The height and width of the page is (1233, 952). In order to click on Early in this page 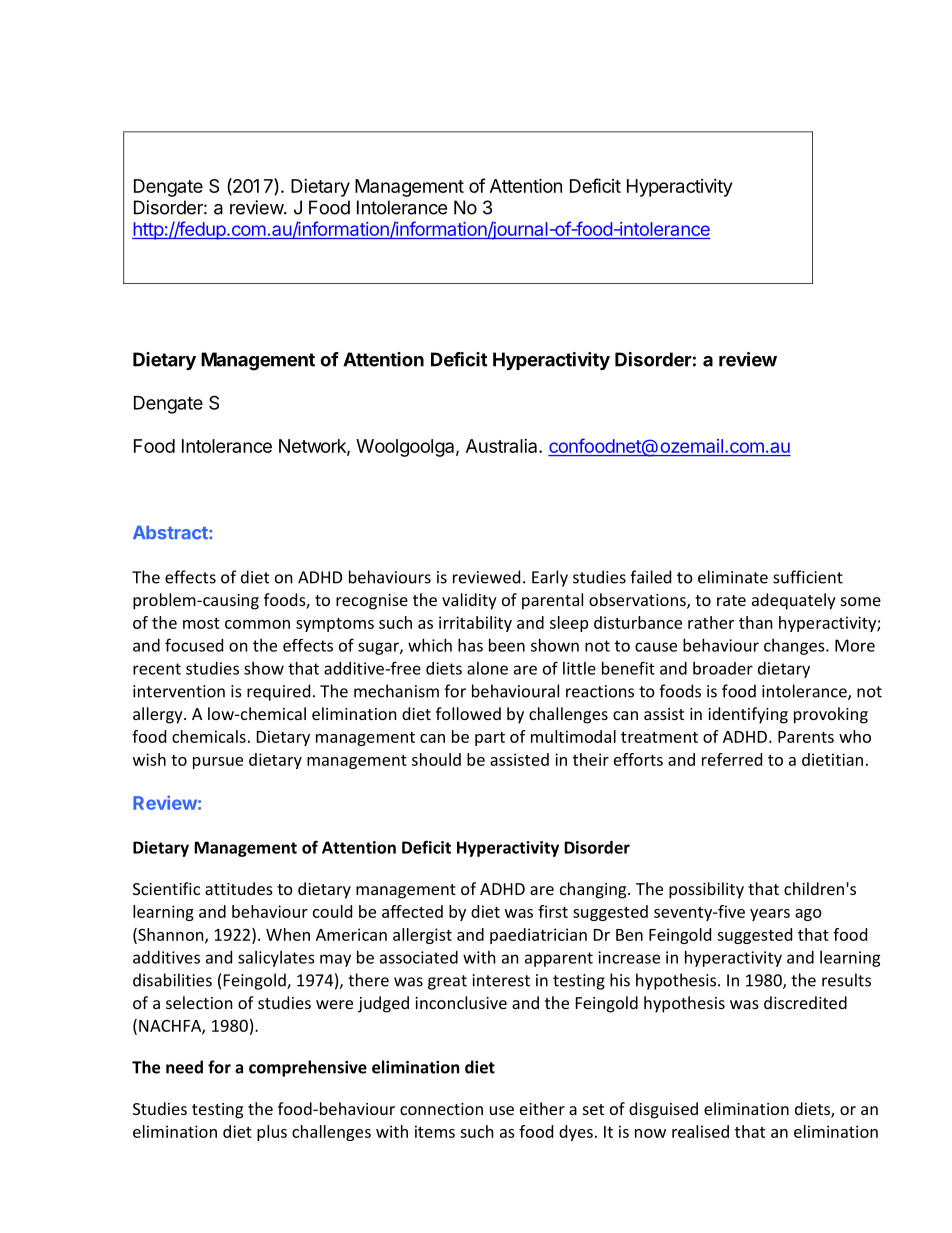, I will do `click(550, 578)`.
